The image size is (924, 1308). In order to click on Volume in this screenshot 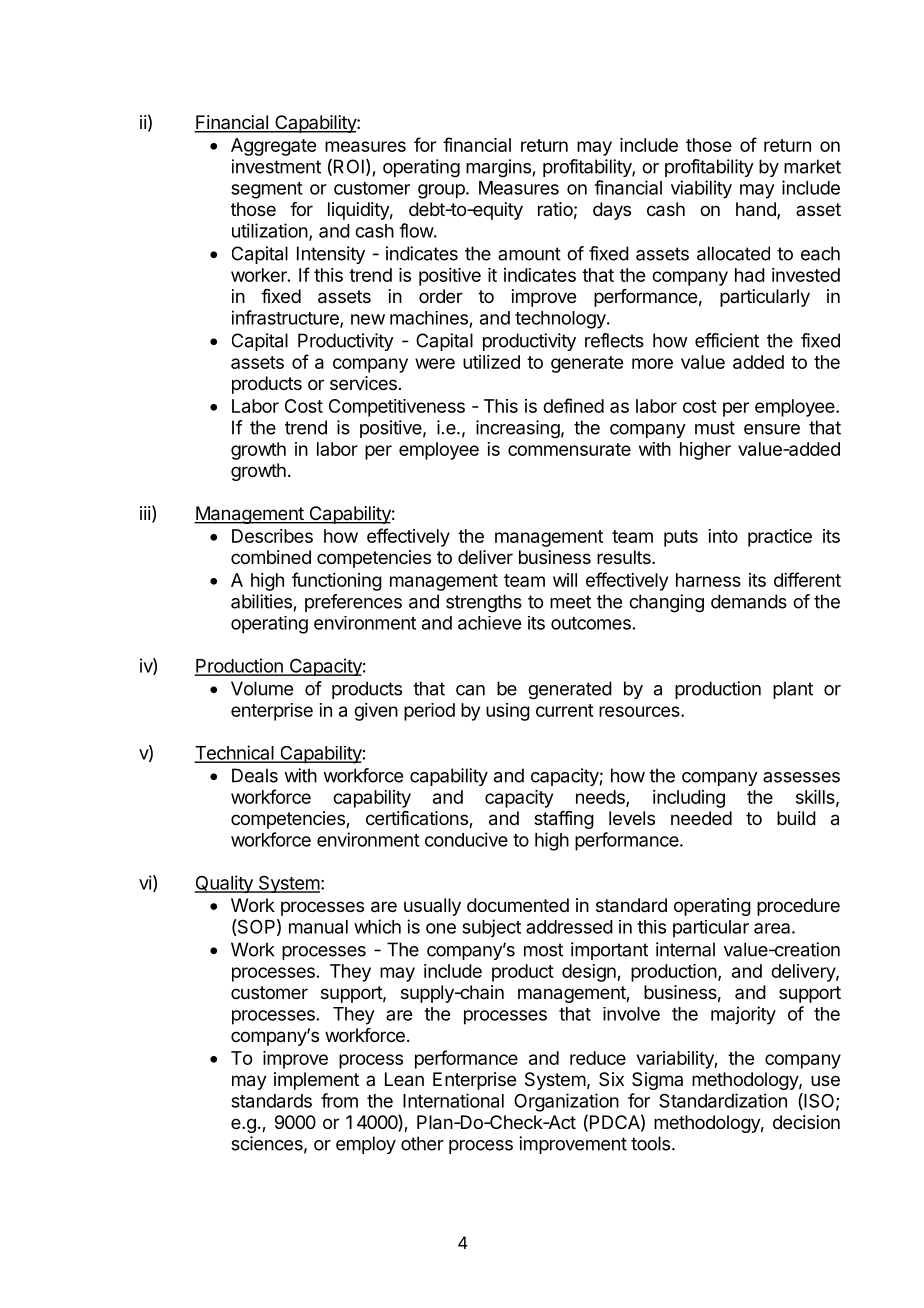, I will do `click(262, 688)`.
